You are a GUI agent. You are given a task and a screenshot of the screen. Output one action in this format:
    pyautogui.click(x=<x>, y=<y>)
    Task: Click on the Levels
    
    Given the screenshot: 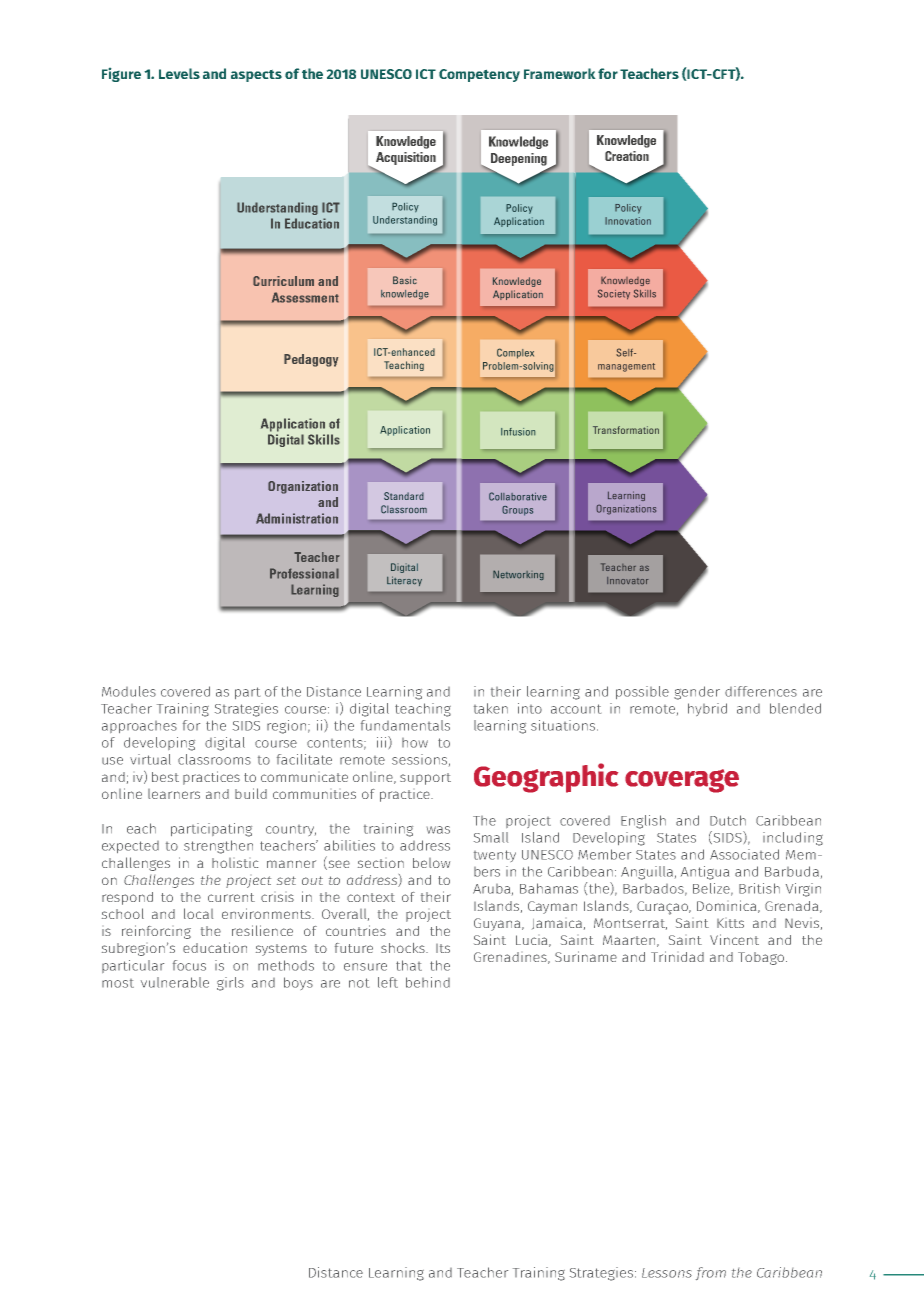 What is the action you would take?
    pyautogui.click(x=179, y=73)
